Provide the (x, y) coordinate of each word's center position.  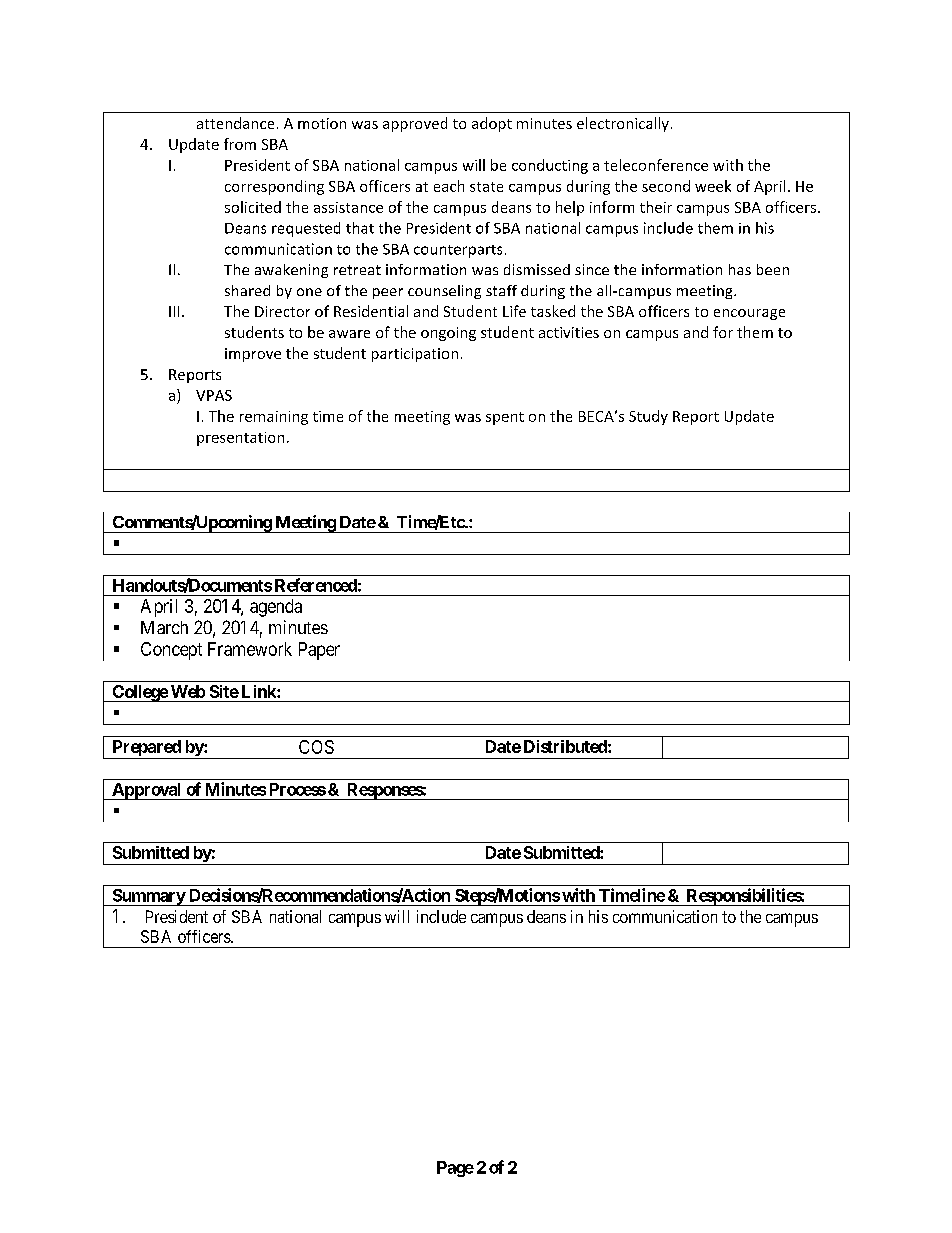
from (240, 144)
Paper (319, 651)
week (713, 186)
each (449, 186)
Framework (250, 649)
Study (648, 417)
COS (316, 747)
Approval (147, 791)
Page (455, 1169)
